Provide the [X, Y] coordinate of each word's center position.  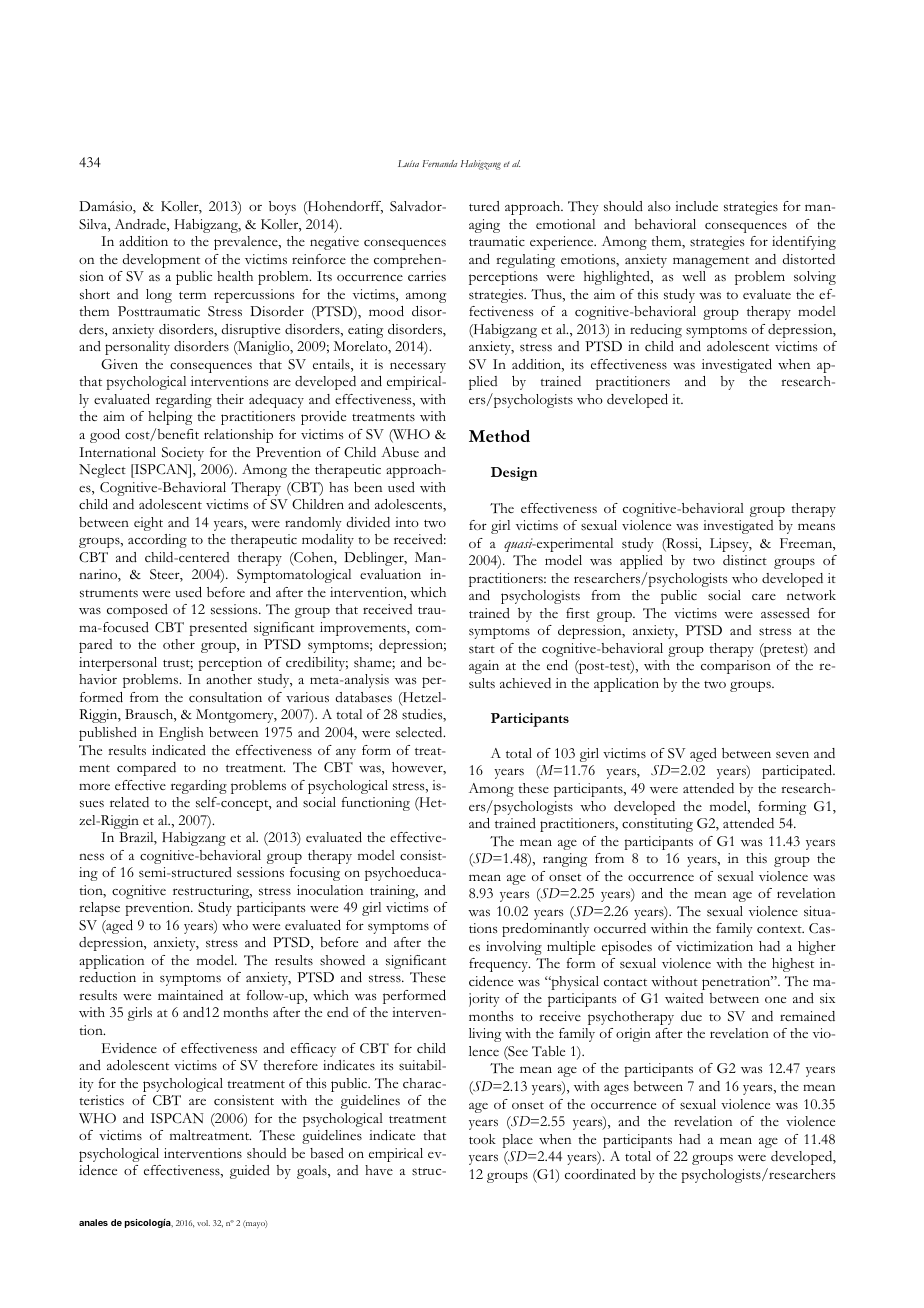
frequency [499, 965]
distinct [745, 560]
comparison [736, 667]
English [181, 734]
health [235, 276]
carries [427, 276]
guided [250, 1172]
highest [793, 965]
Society [183, 454]
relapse [99, 909]
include [696, 206]
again [484, 667]
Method [499, 436]
